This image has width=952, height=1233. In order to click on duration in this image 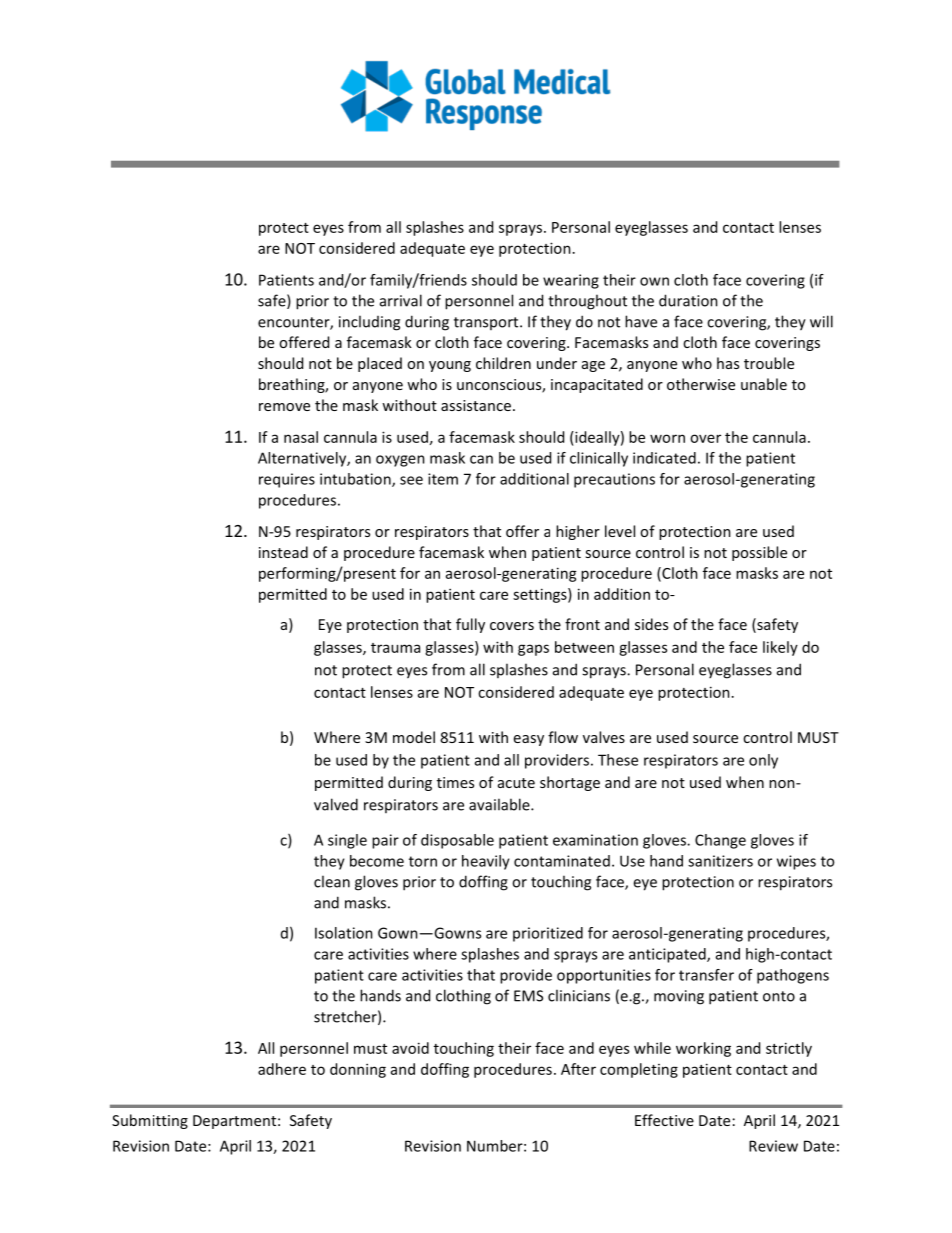, I will do `click(688, 300)`.
